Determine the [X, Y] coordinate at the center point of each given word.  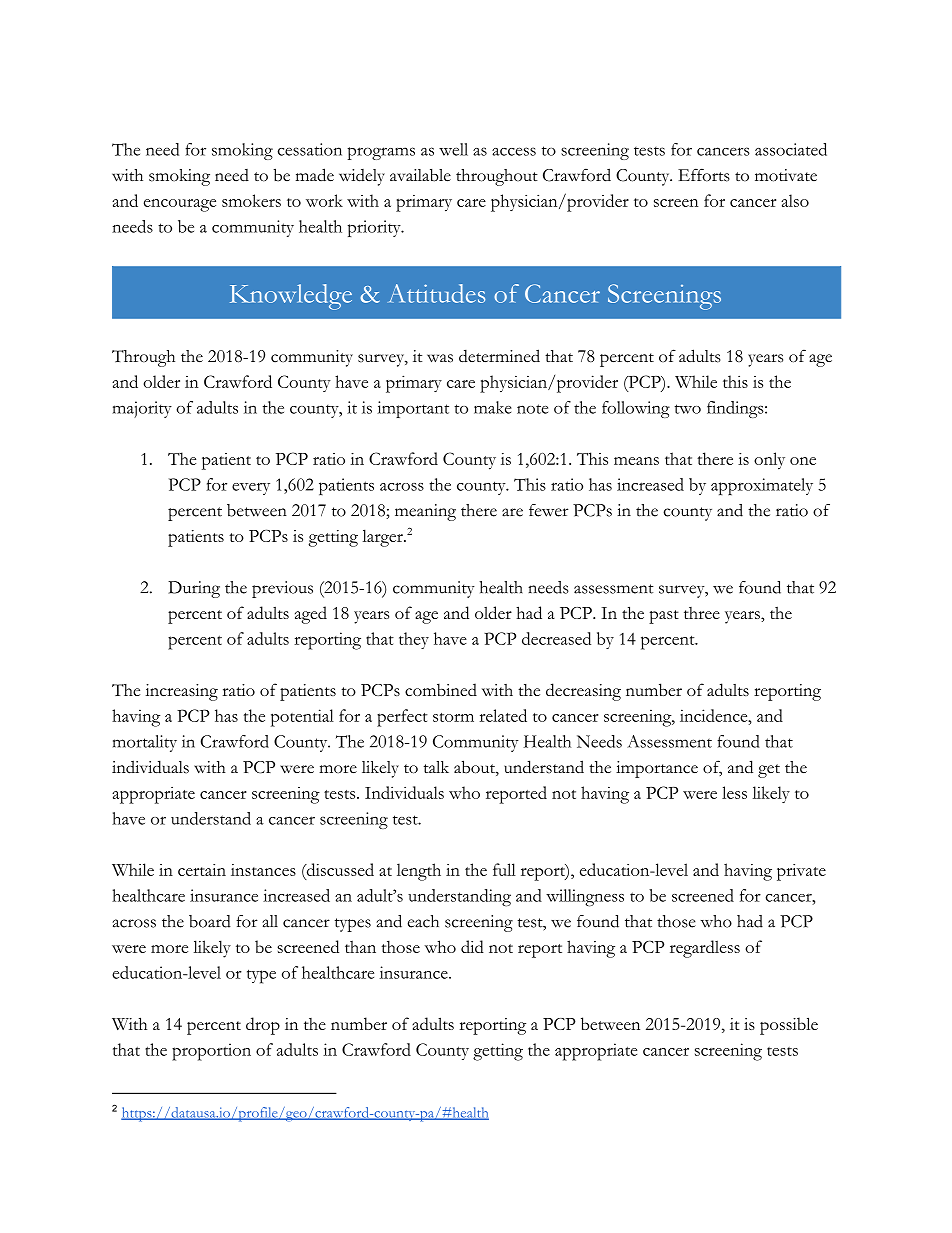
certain [202, 870]
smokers [251, 200]
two [687, 409]
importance [657, 769]
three [702, 613]
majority [142, 409]
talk [436, 767]
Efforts [704, 175]
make [493, 407]
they [414, 640]
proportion [211, 1052]
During [194, 589]
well [453, 149]
